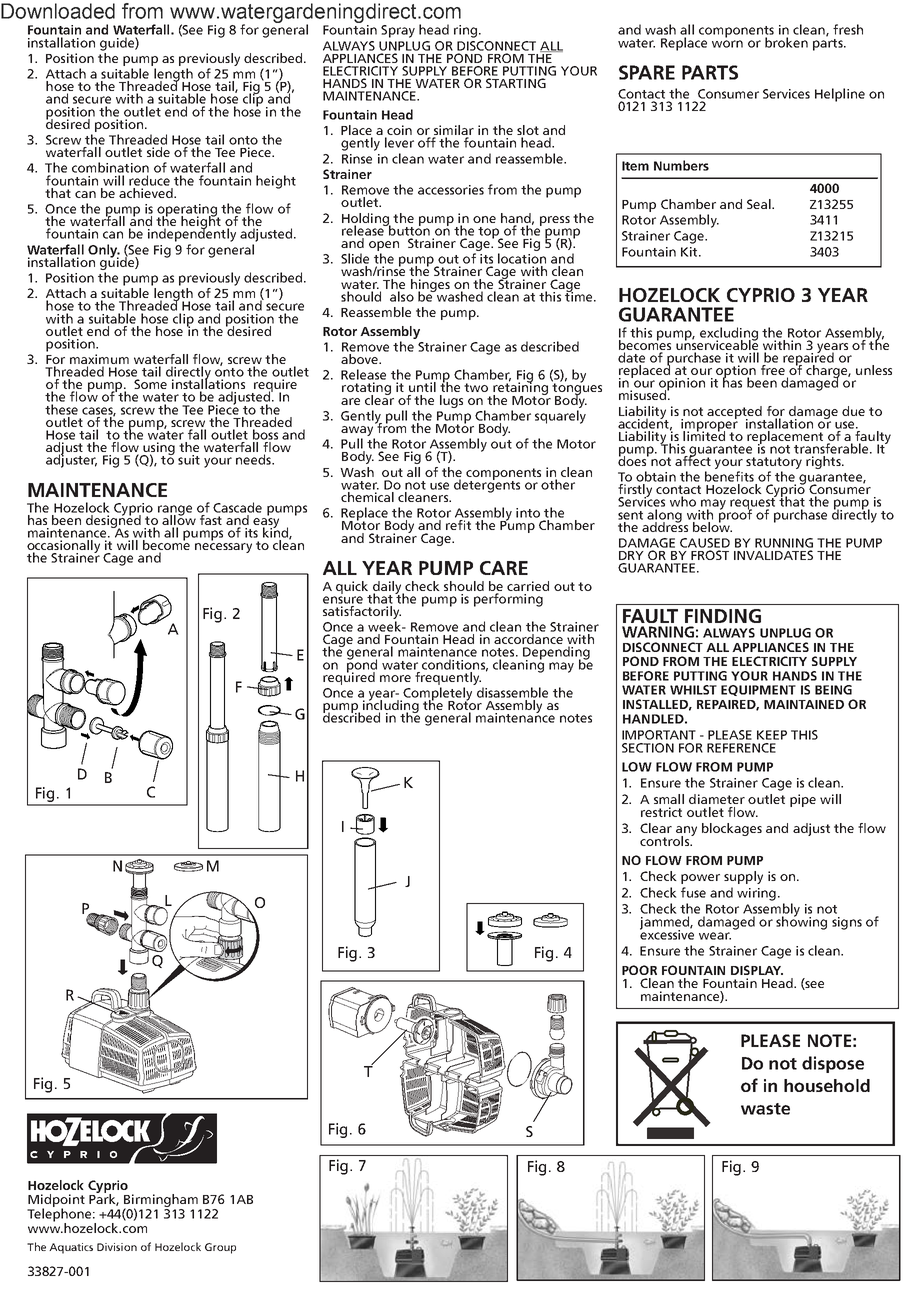 This document has width=924, height=1311. Describe the element at coordinates (727, 44) in the document. I see `worn` at that location.
